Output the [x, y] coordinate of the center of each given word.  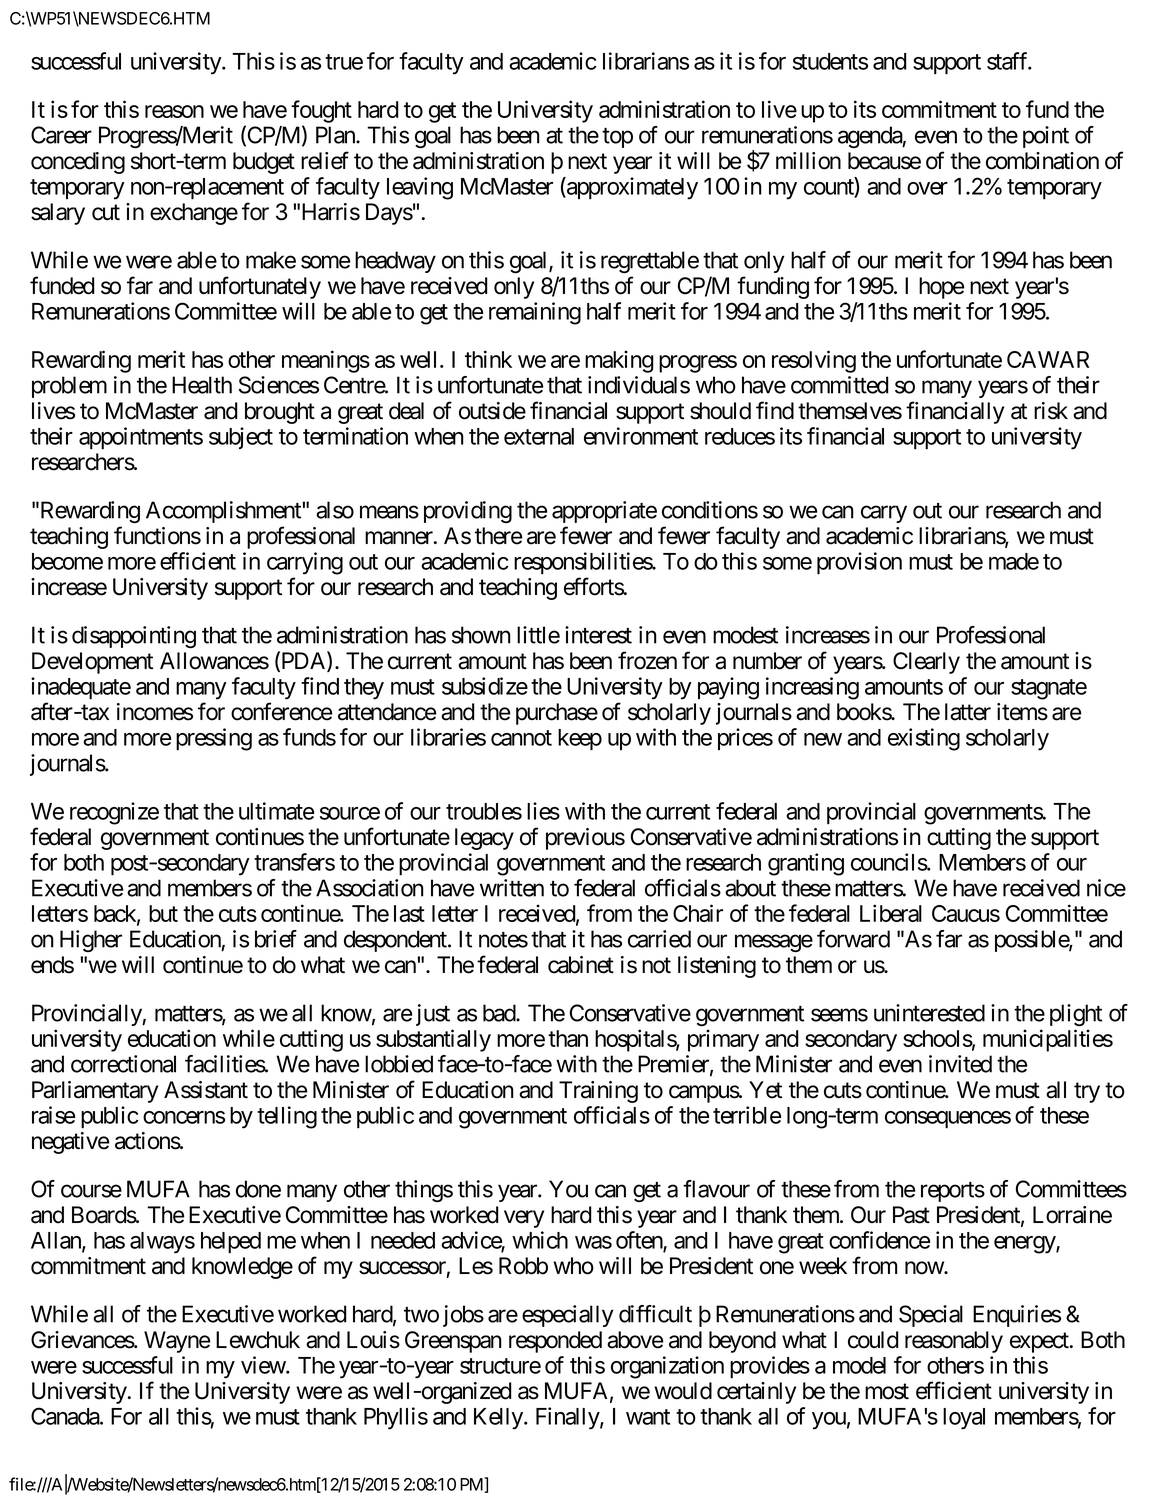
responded [555, 1342]
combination [1042, 161]
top [617, 138]
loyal [964, 1419]
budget [264, 163]
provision [859, 563]
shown [481, 635]
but [163, 913]
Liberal [891, 913]
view [264, 1365]
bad [500, 1013]
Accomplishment [223, 512]
